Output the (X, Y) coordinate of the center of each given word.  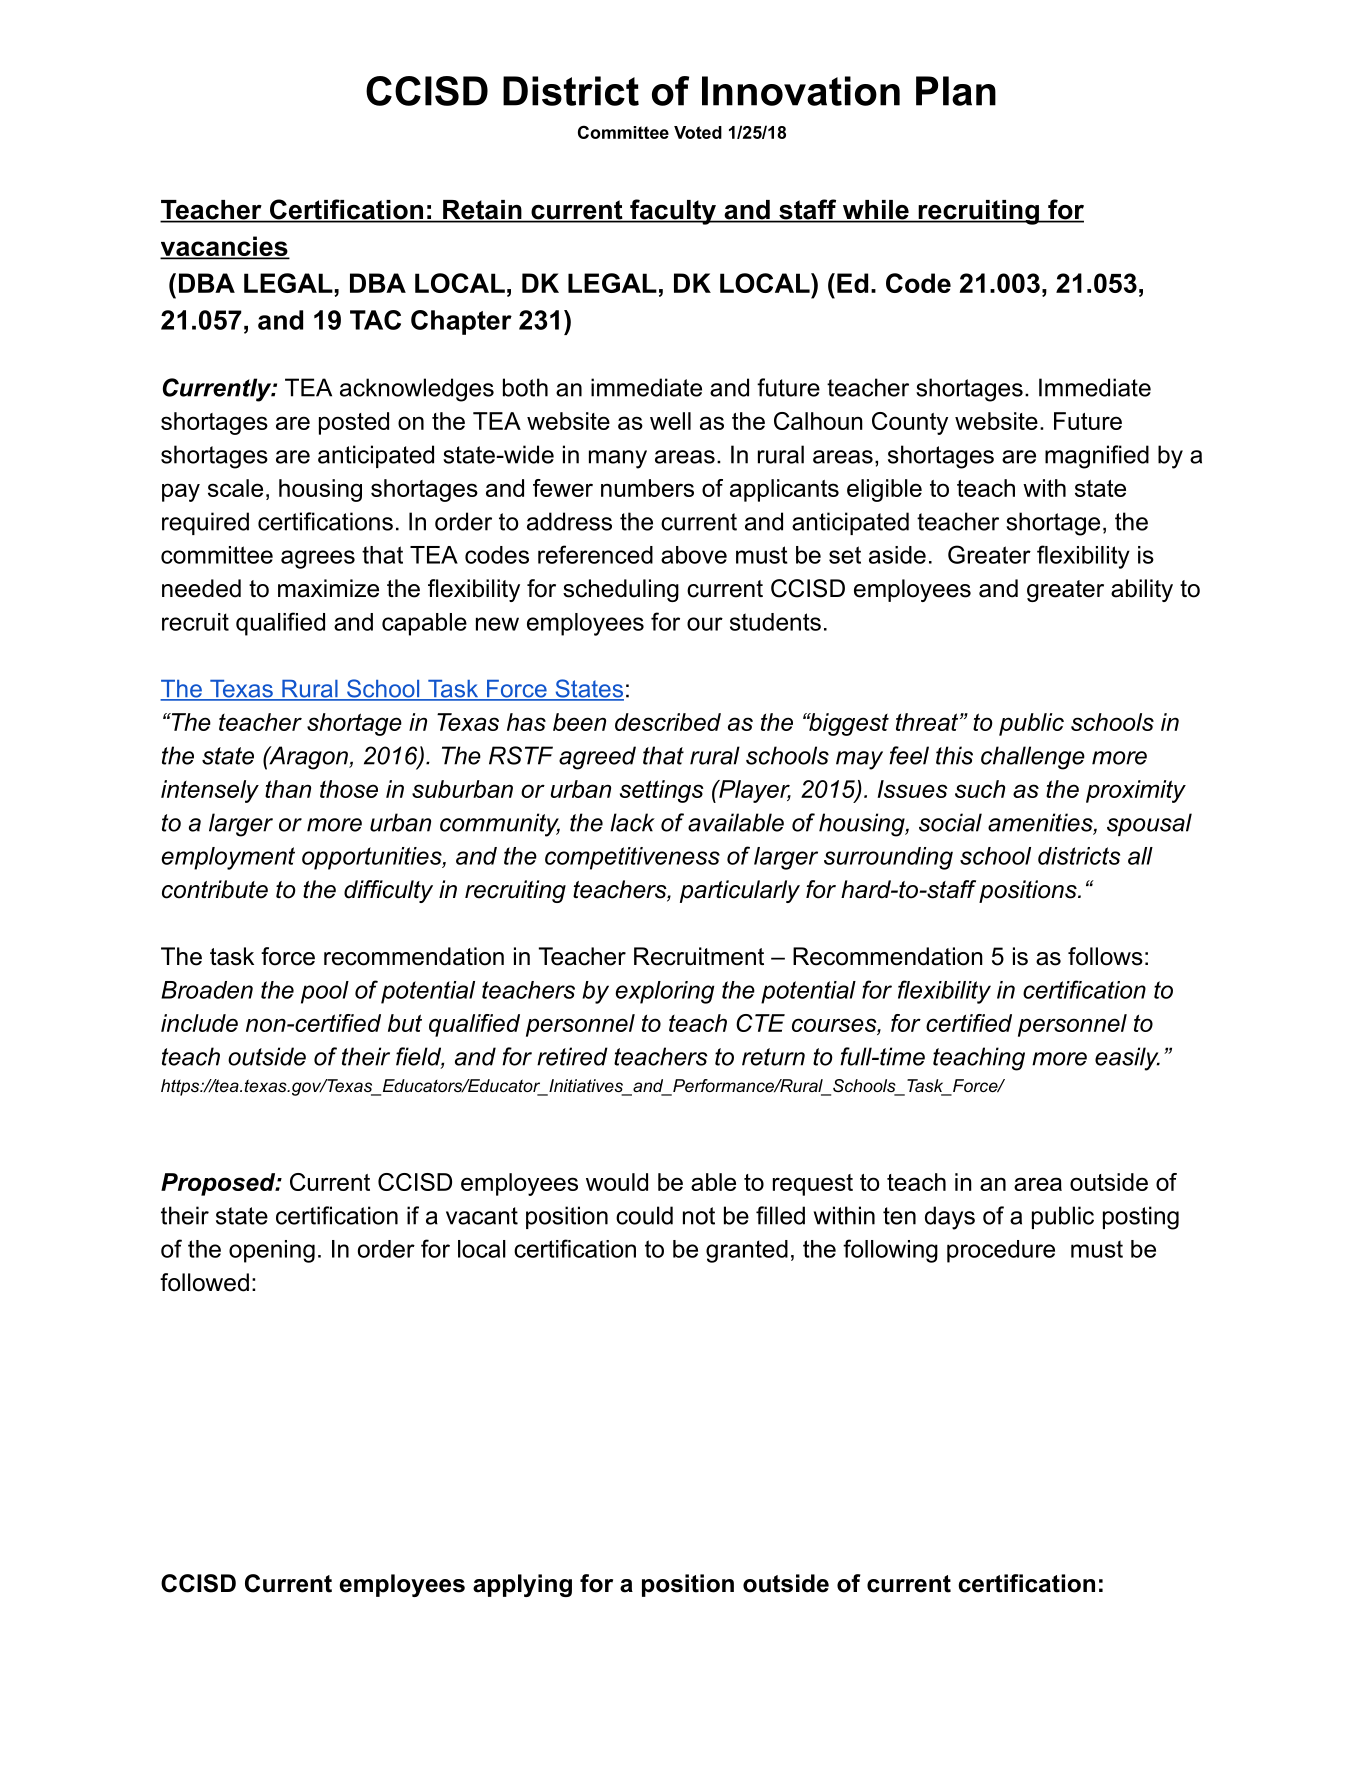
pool (325, 992)
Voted (698, 132)
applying (522, 1585)
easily (1127, 1059)
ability (1142, 590)
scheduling (621, 590)
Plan (956, 91)
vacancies (225, 247)
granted (747, 1251)
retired (572, 1056)
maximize (328, 588)
